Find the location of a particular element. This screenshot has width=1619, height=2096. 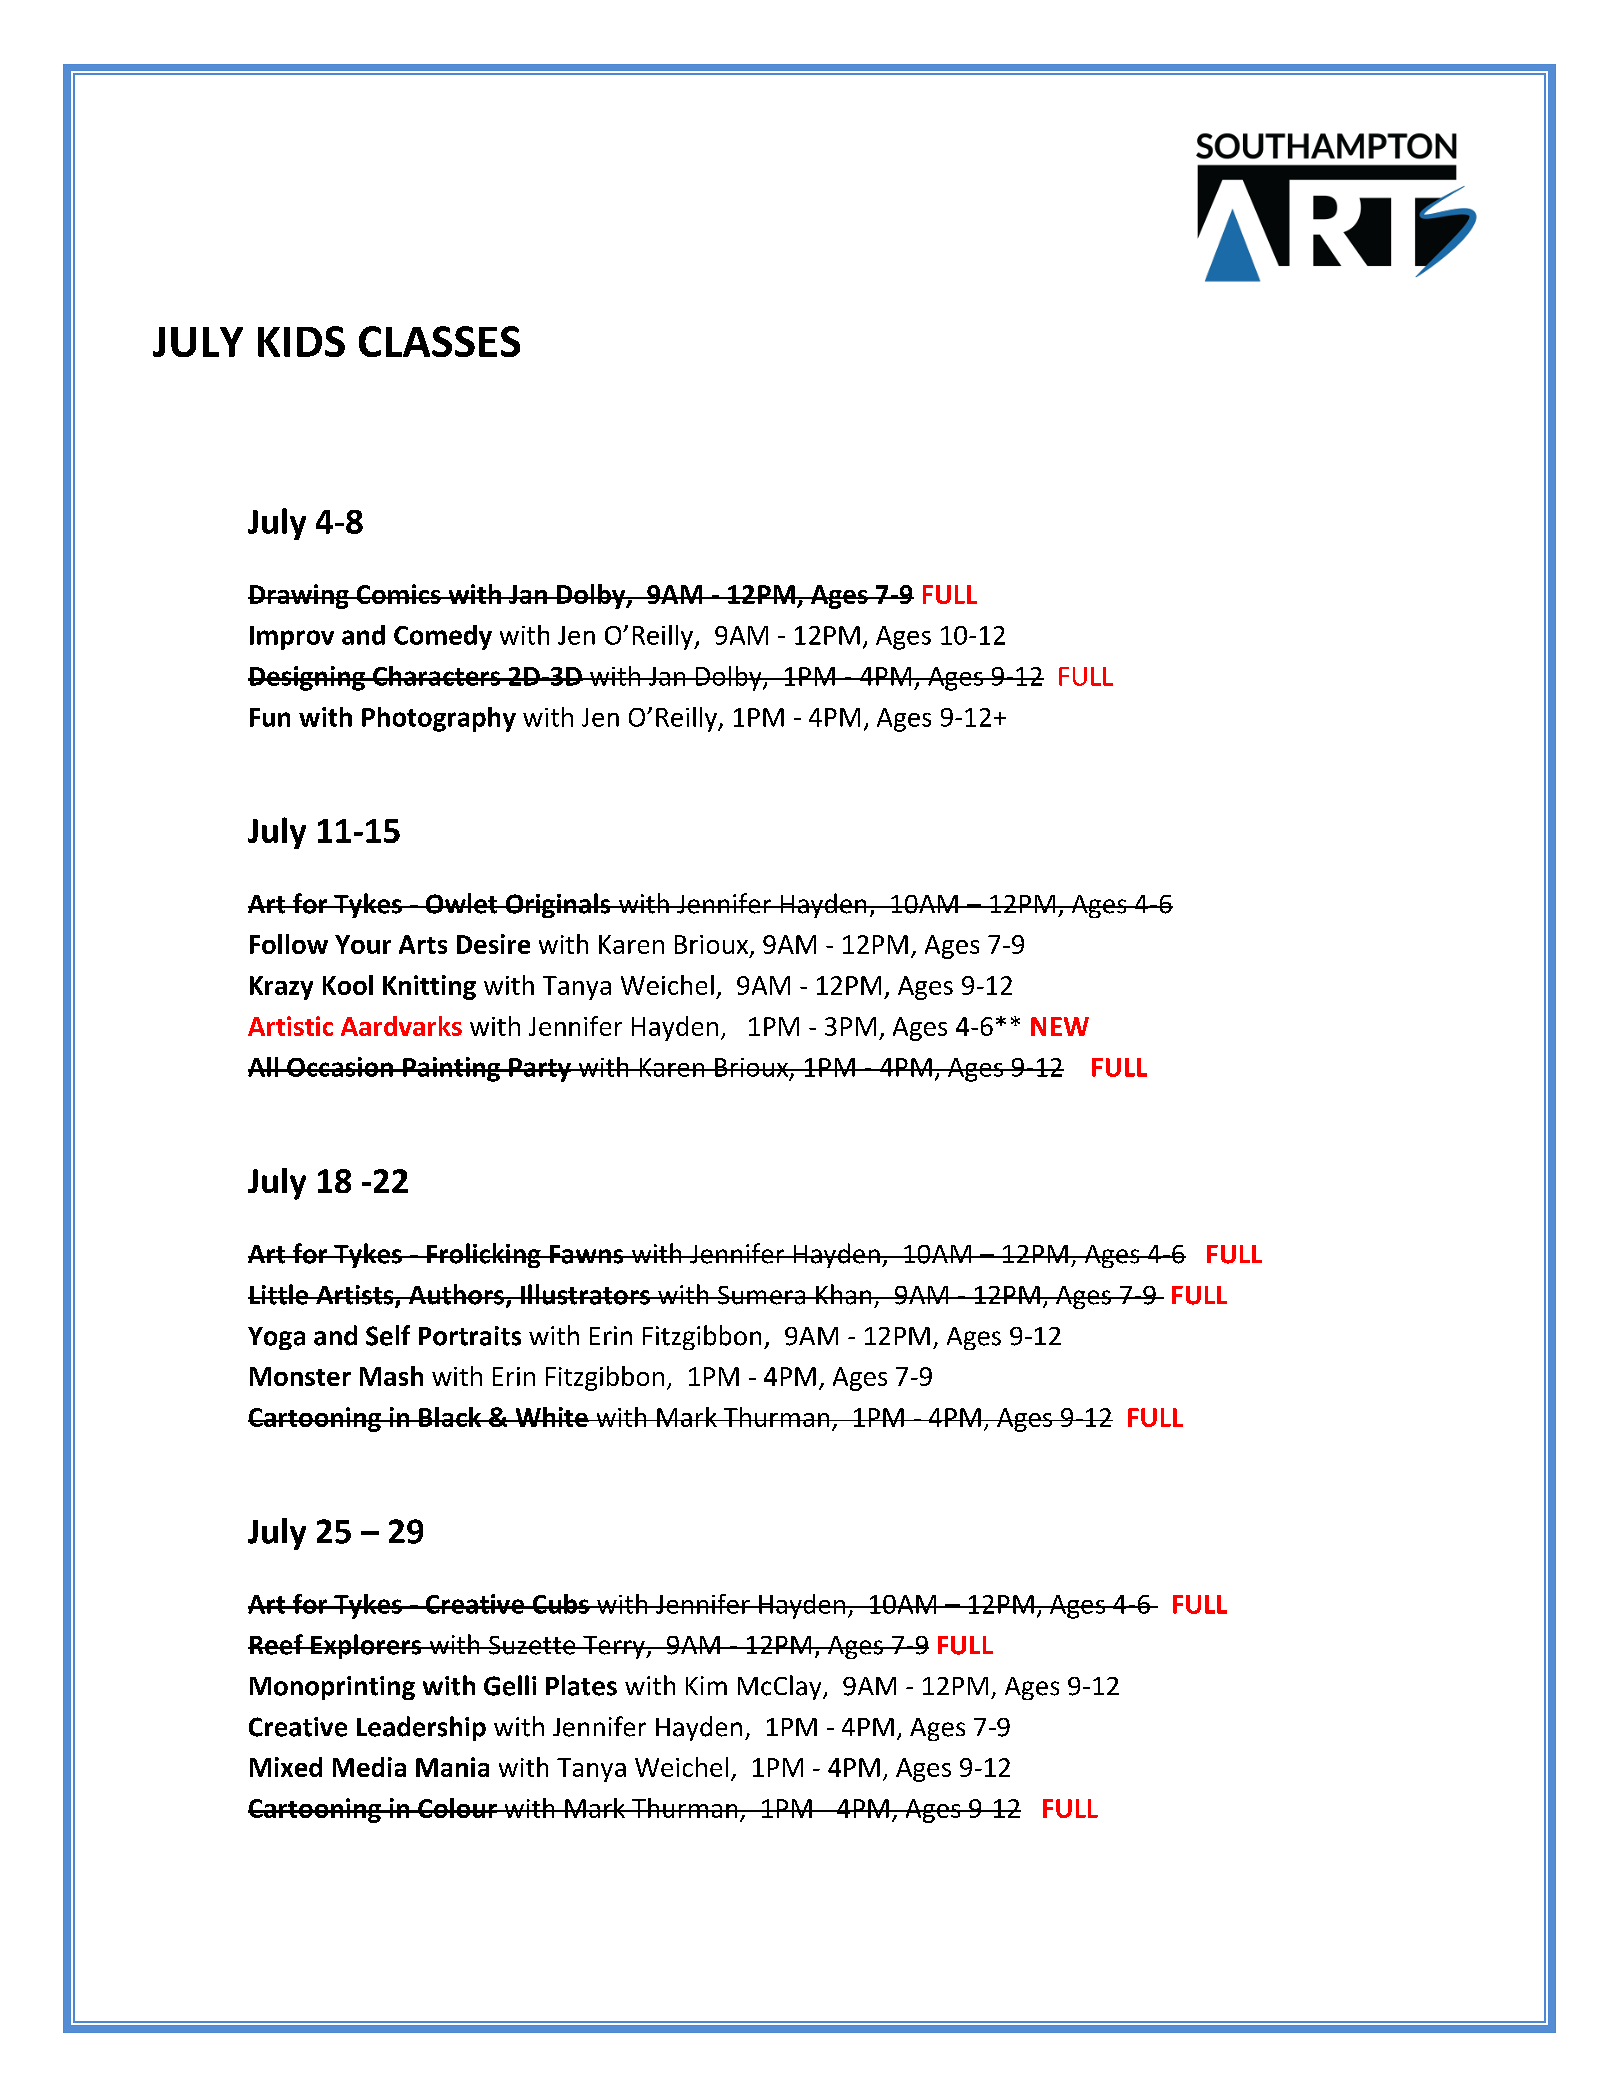

NEW is located at coordinates (1060, 1026).
